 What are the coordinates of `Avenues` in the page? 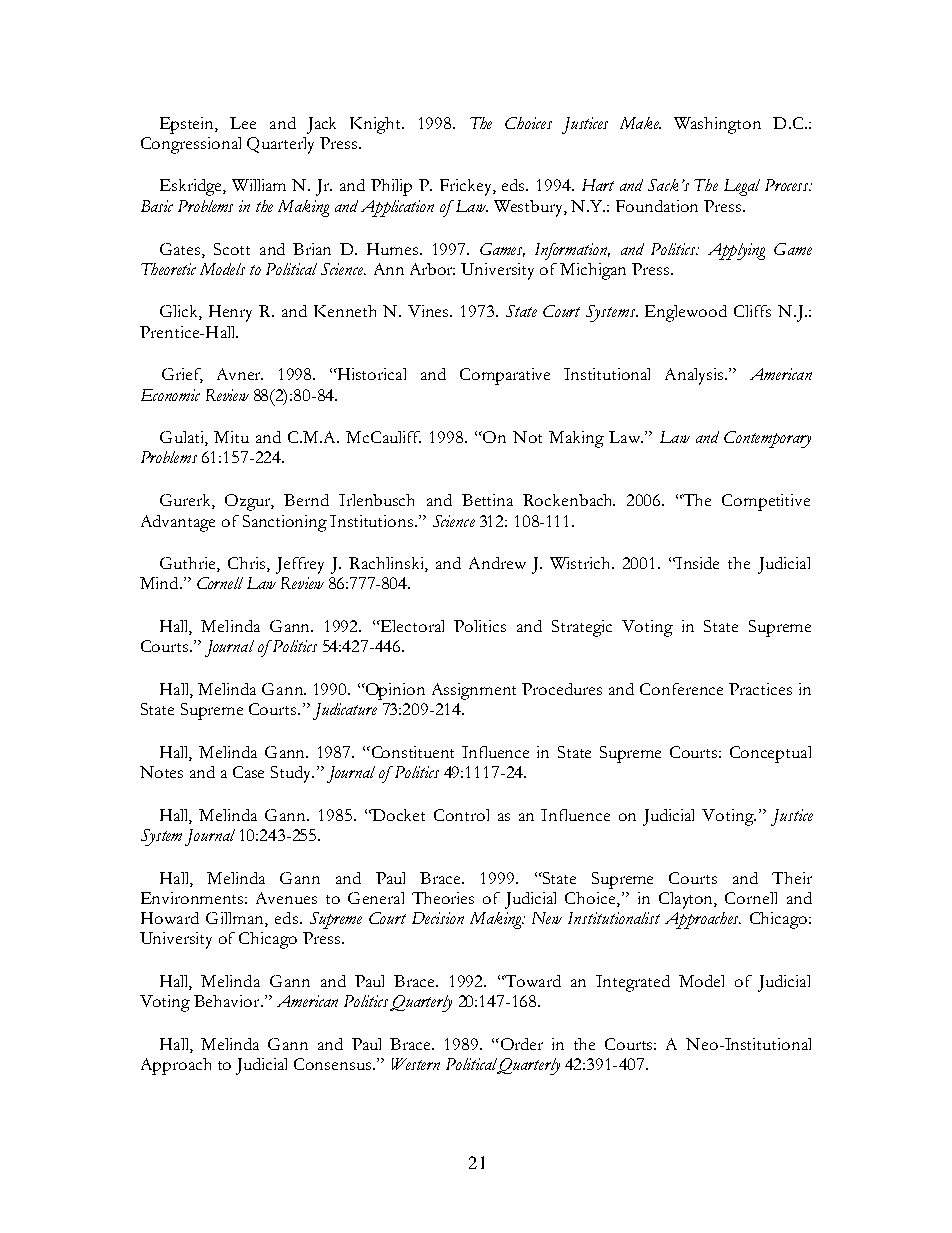 It's located at (286, 898).
